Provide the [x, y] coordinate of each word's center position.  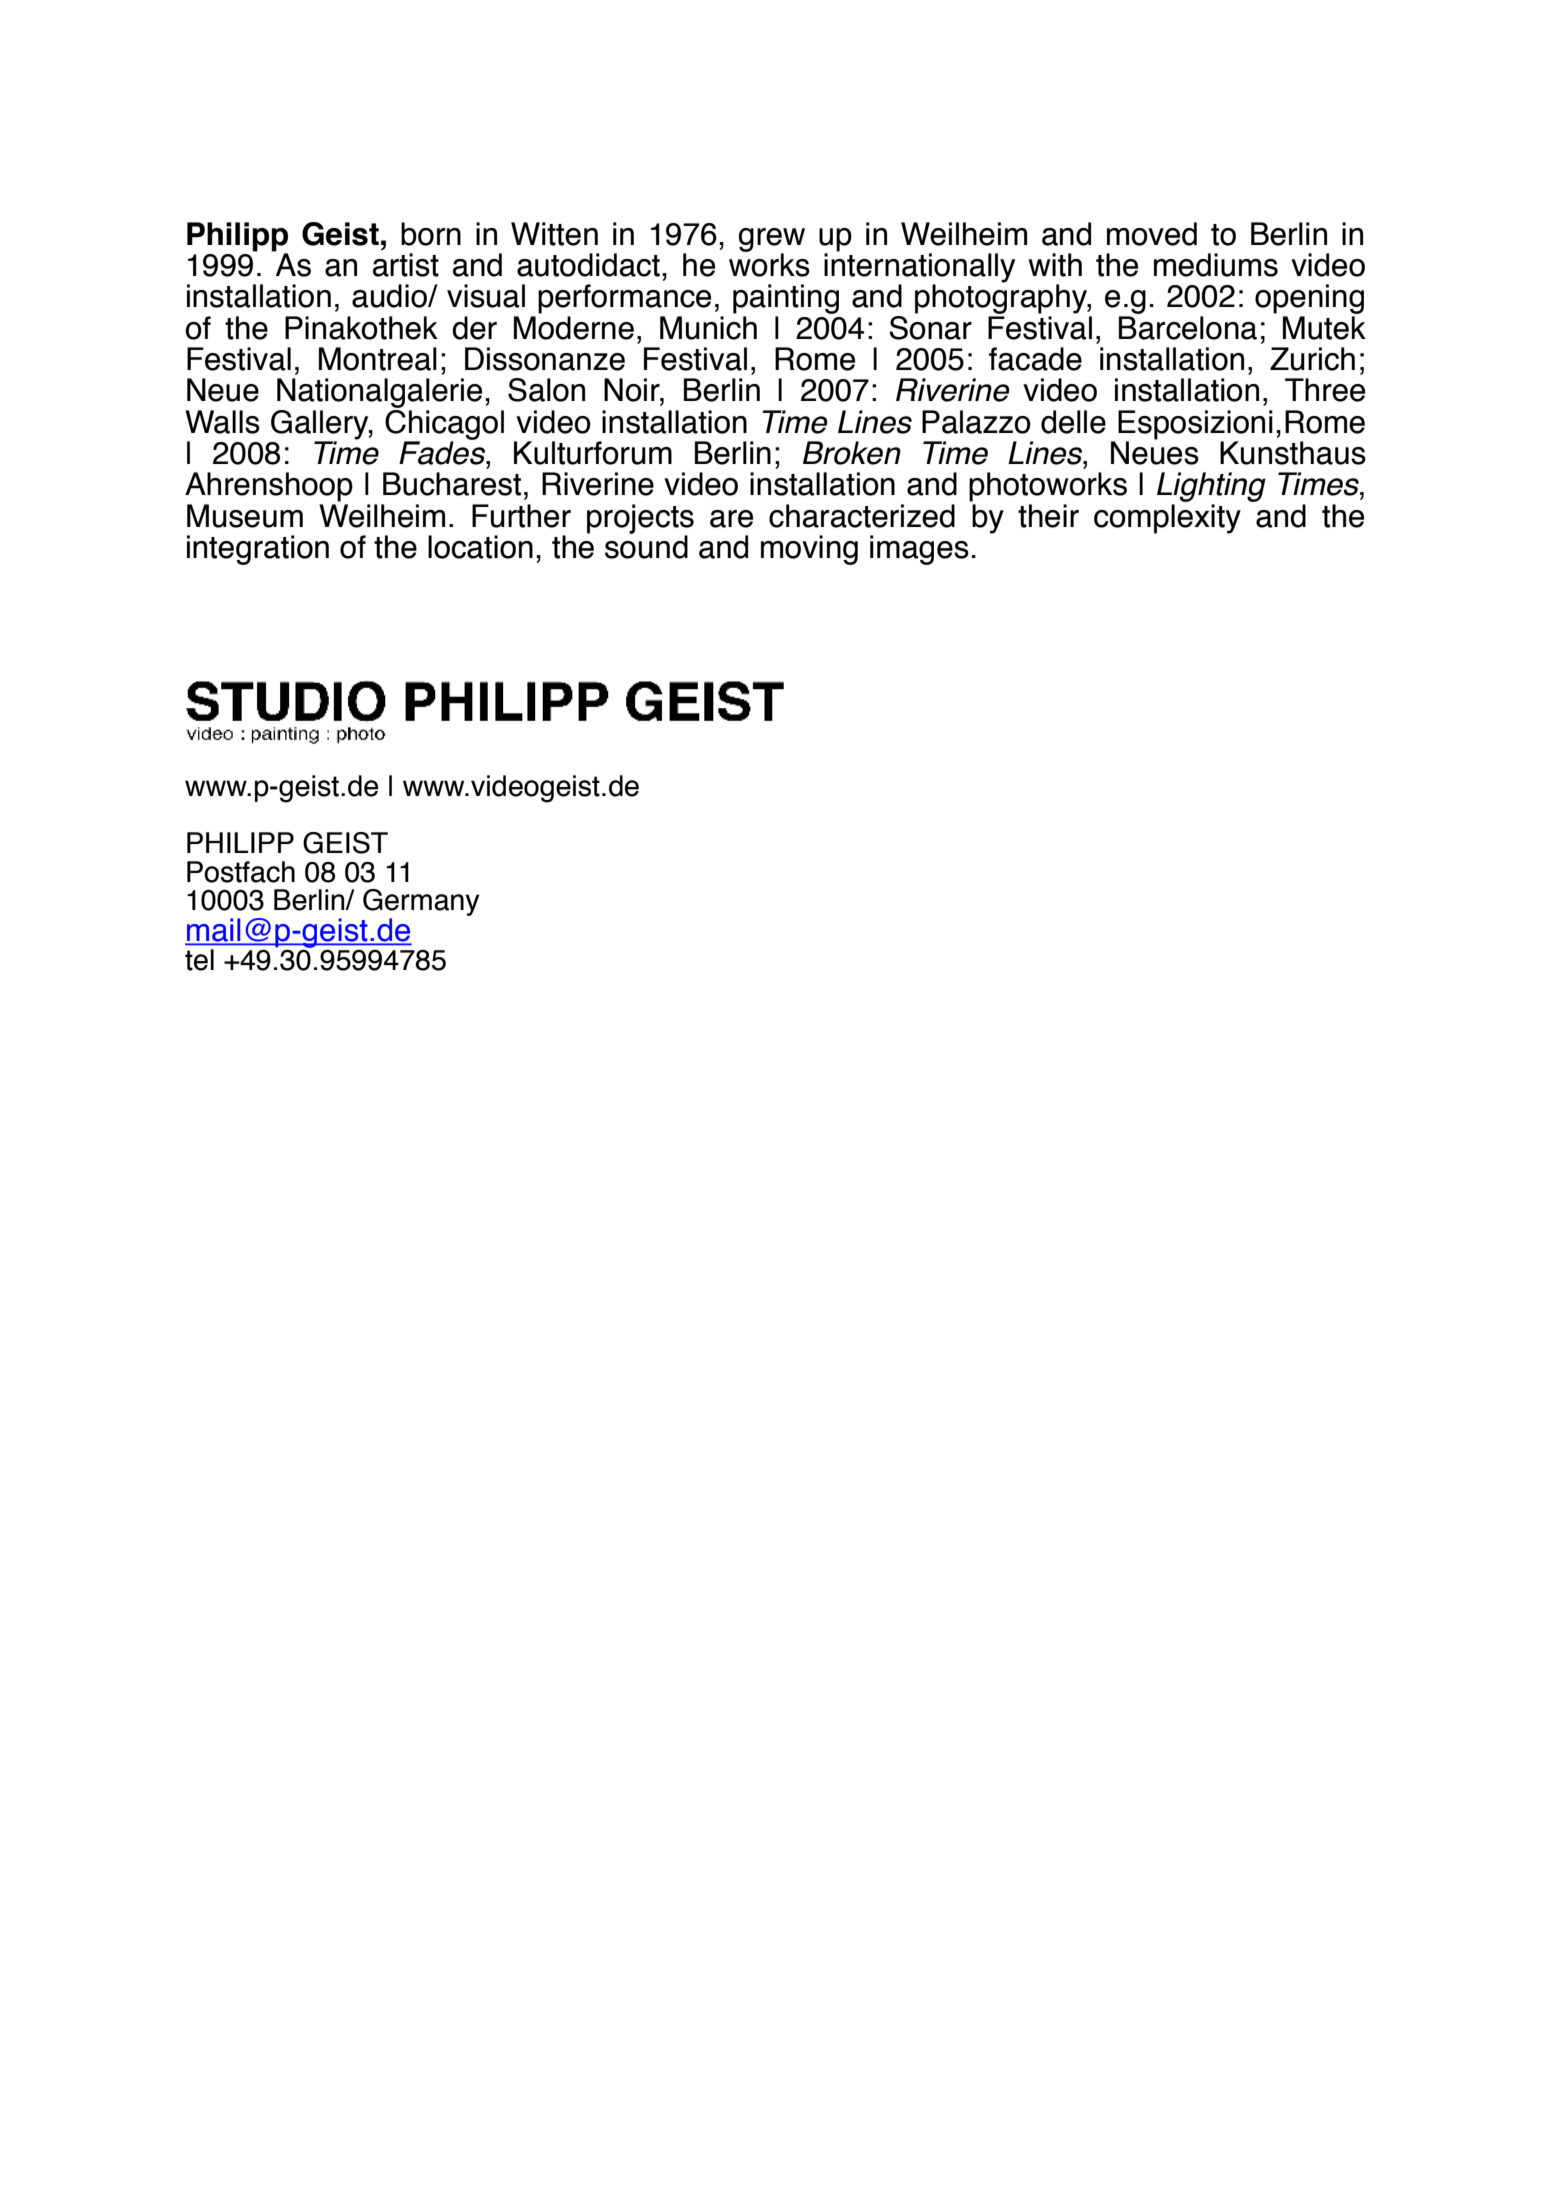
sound [646, 546]
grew [772, 241]
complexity [1167, 519]
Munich [708, 328]
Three [1325, 390]
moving [809, 550]
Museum [245, 516]
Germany [421, 904]
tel [199, 960]
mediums [1216, 265]
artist [405, 265]
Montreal [378, 359]
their [1048, 516]
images [919, 550]
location [480, 547]
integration [258, 550]
